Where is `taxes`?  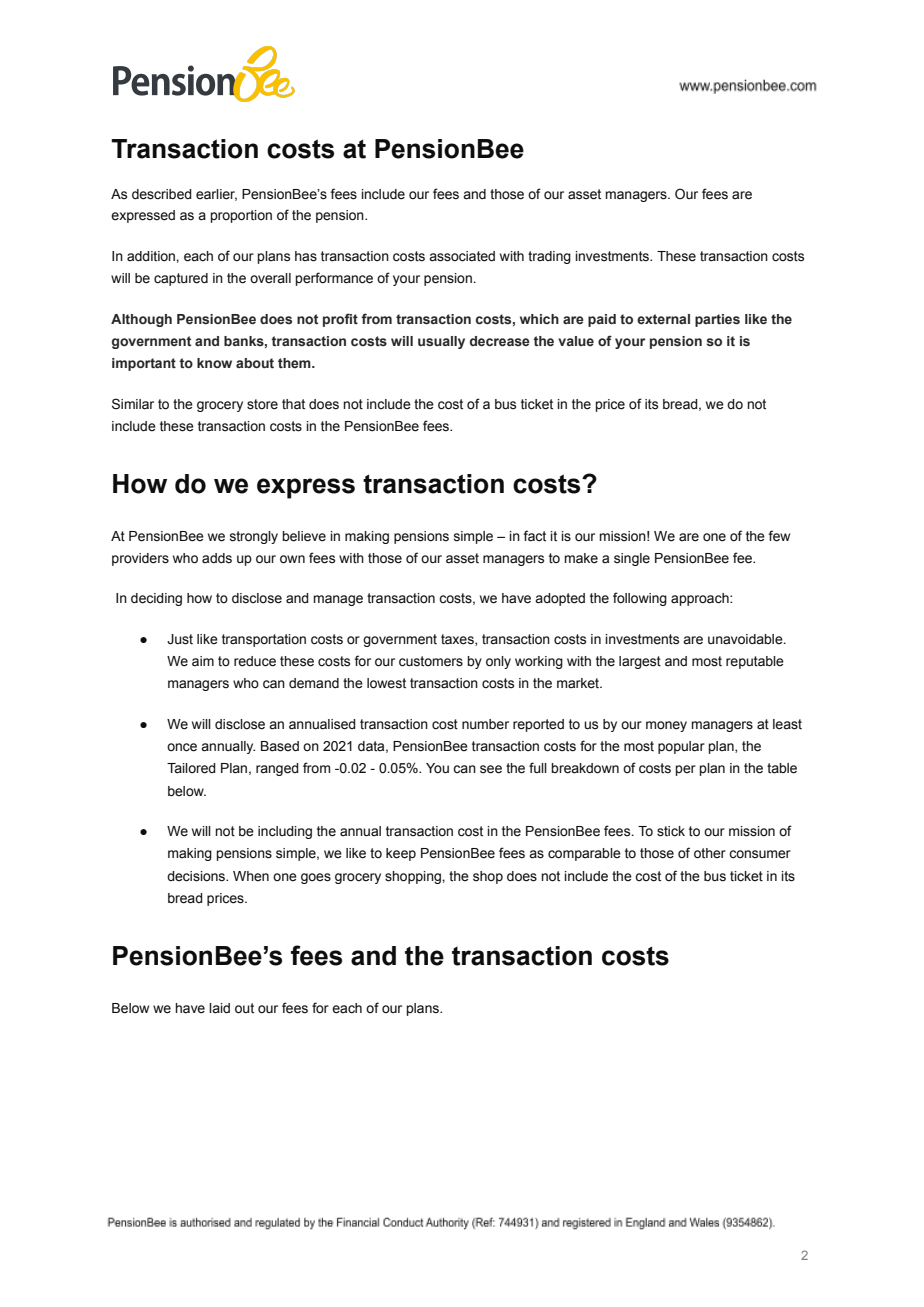 taxes is located at coordinates (458, 640).
